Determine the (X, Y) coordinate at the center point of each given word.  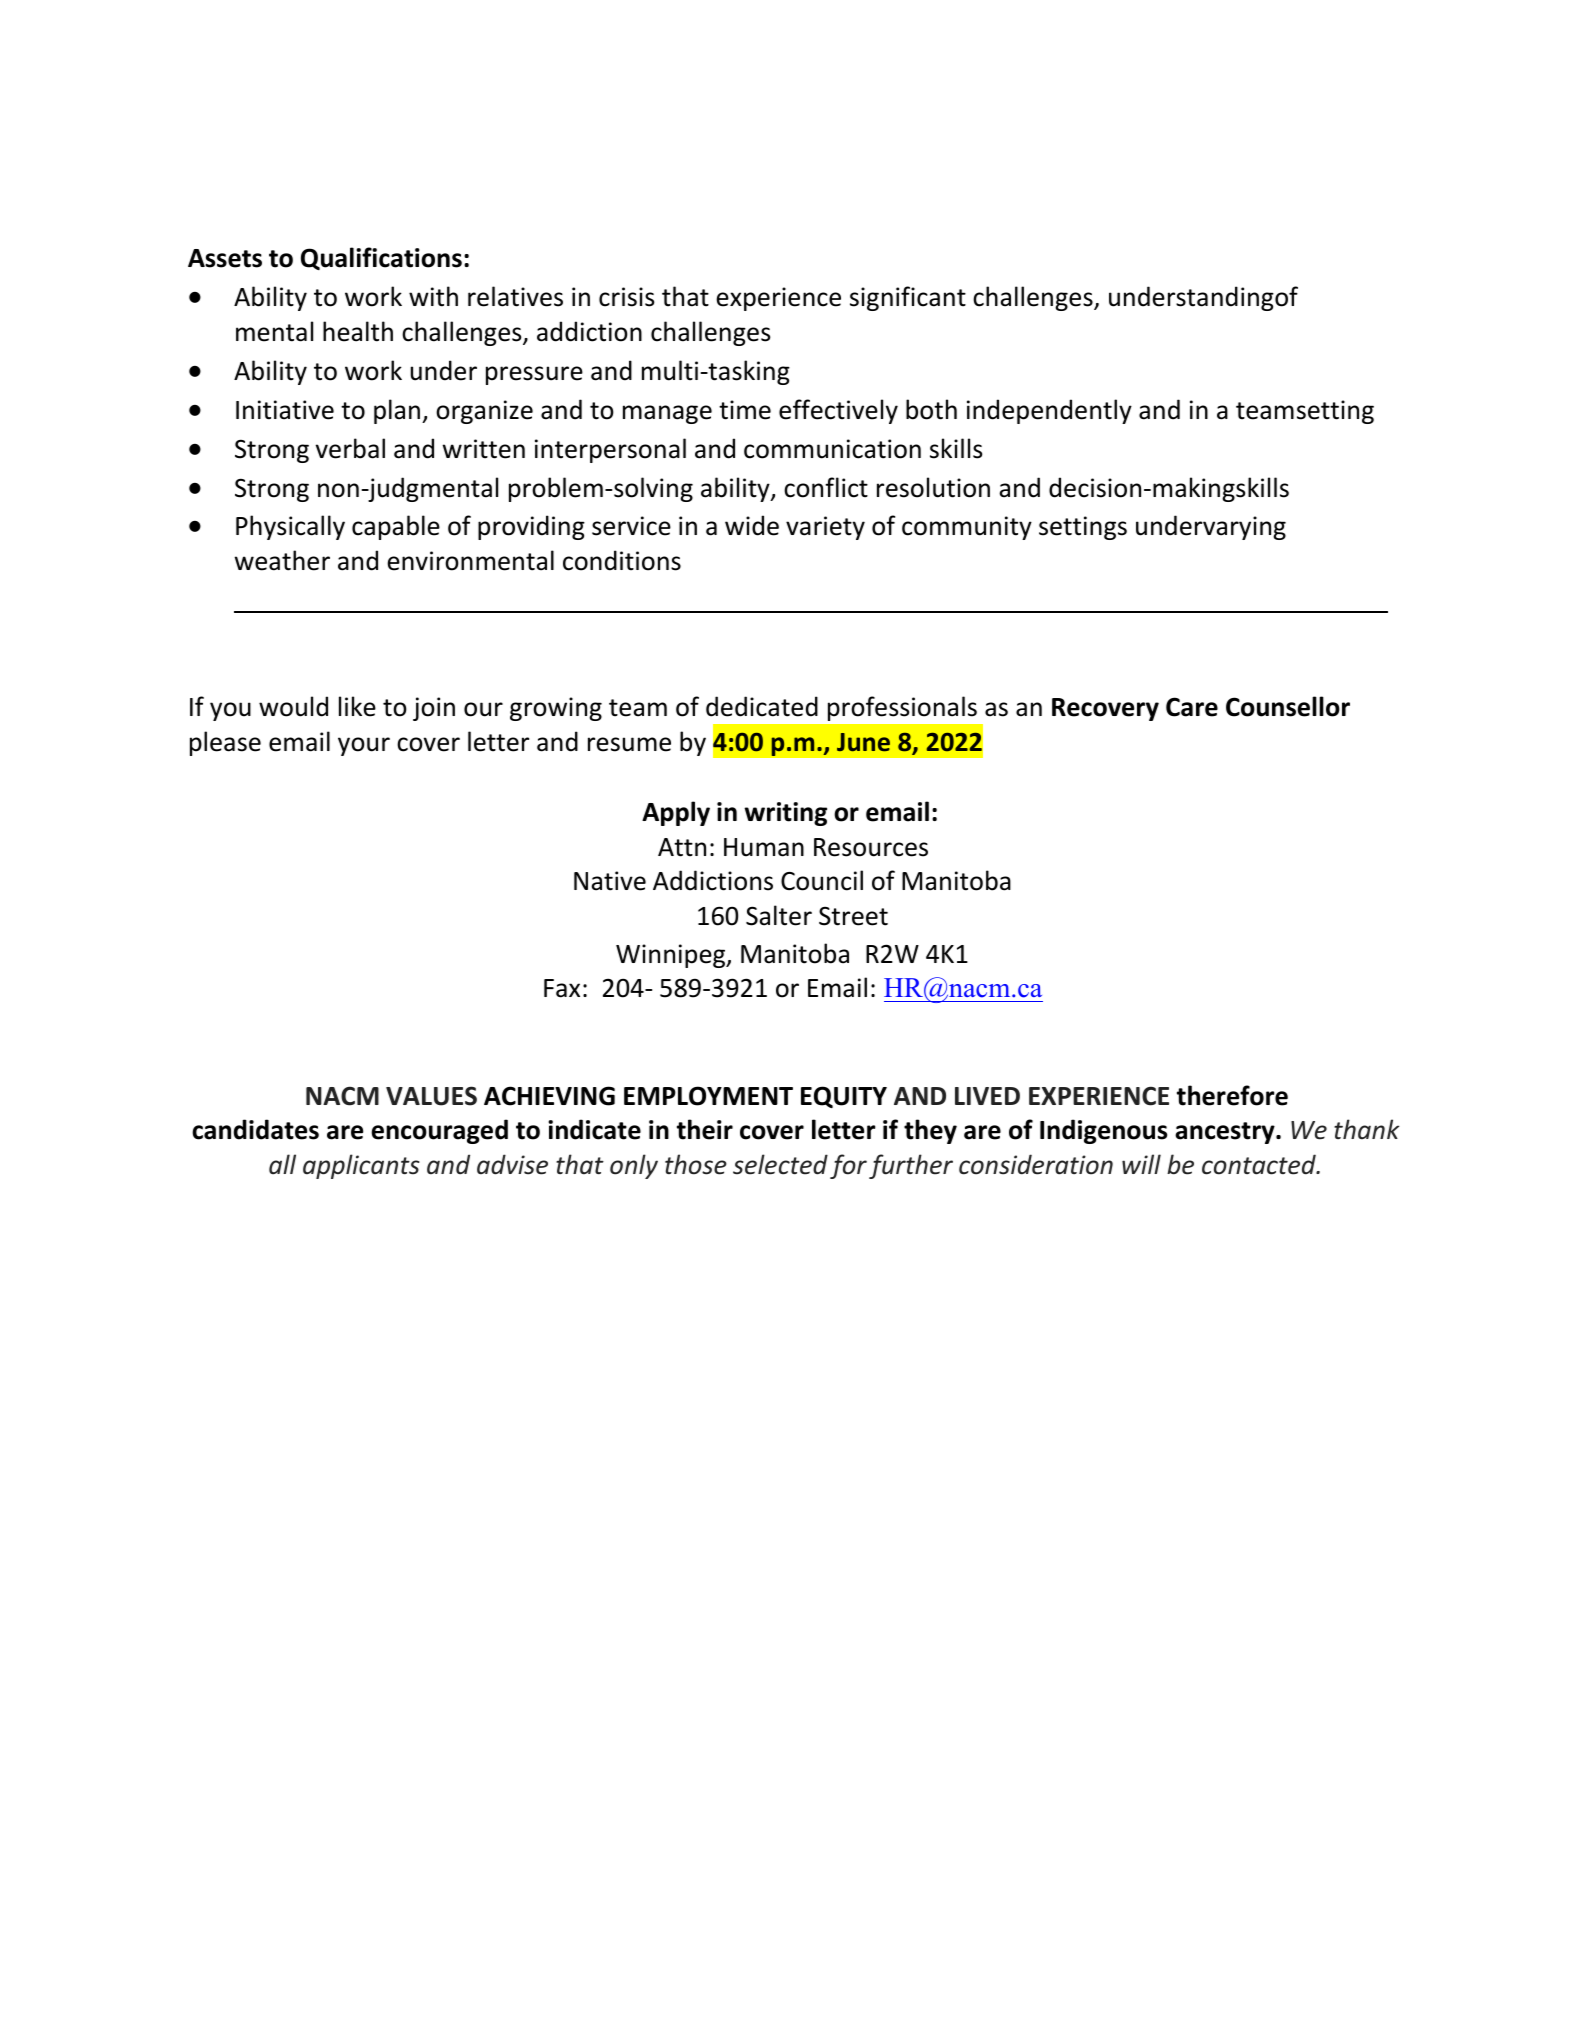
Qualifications (381, 258)
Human (764, 847)
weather (282, 560)
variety (825, 528)
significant (908, 298)
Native (610, 881)
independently (1049, 411)
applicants (361, 1166)
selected (780, 1164)
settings (1083, 528)
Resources (871, 847)
